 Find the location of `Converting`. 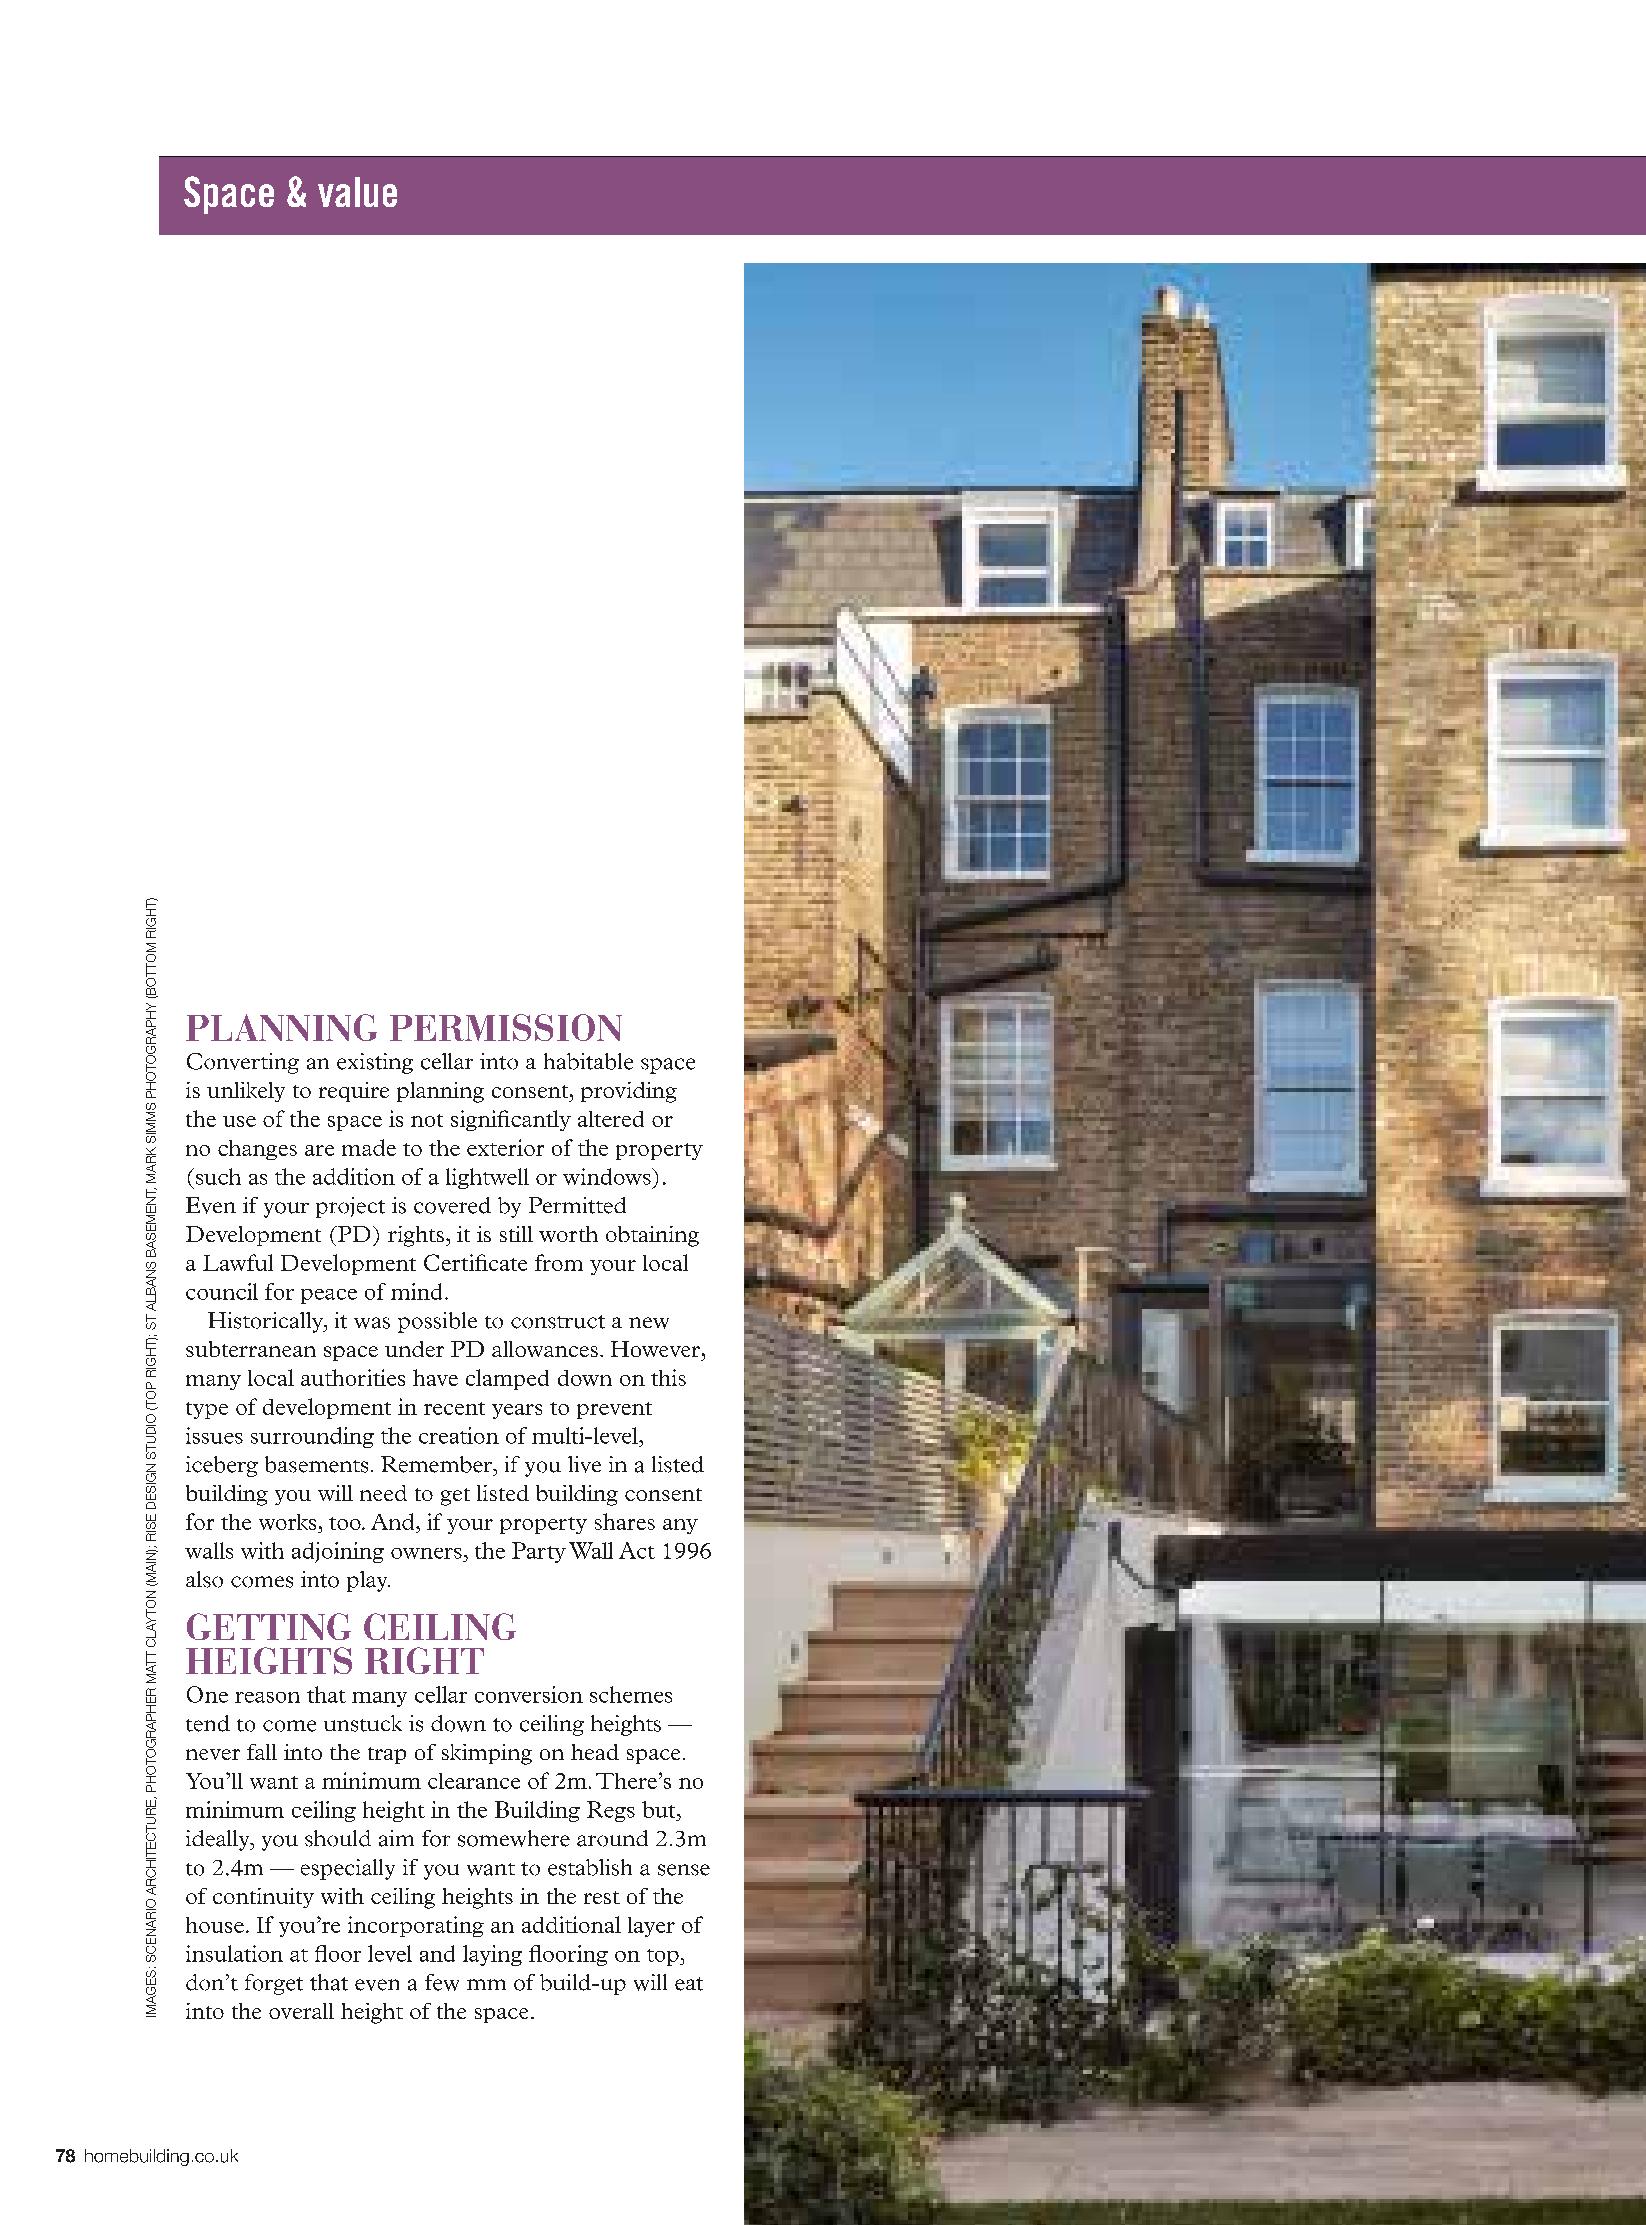

Converting is located at coordinates (243, 1063).
